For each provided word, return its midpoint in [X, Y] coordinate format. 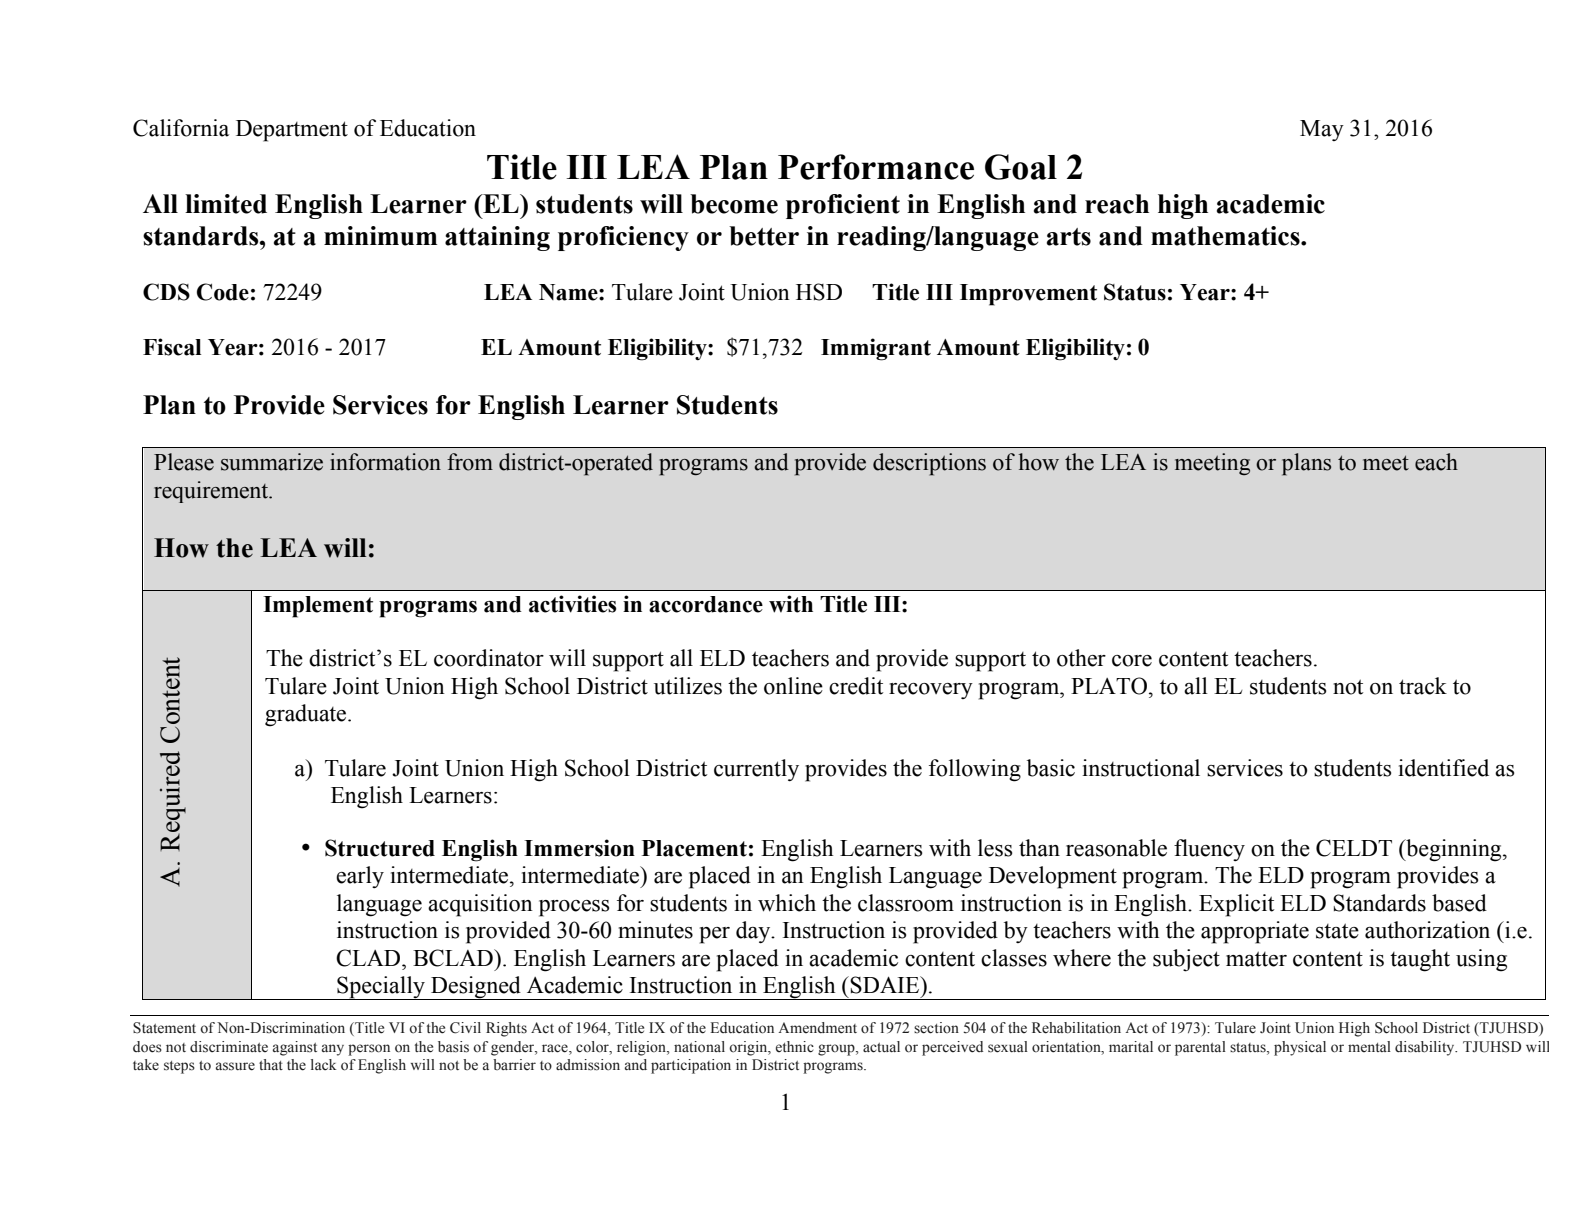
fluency [1209, 850]
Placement [694, 848]
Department [292, 131]
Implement [318, 607]
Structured [380, 848]
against [295, 1048]
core [1132, 661]
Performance [876, 167]
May [1322, 130]
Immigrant [876, 349]
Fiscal [172, 347]
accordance [706, 604]
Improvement [1028, 295]
